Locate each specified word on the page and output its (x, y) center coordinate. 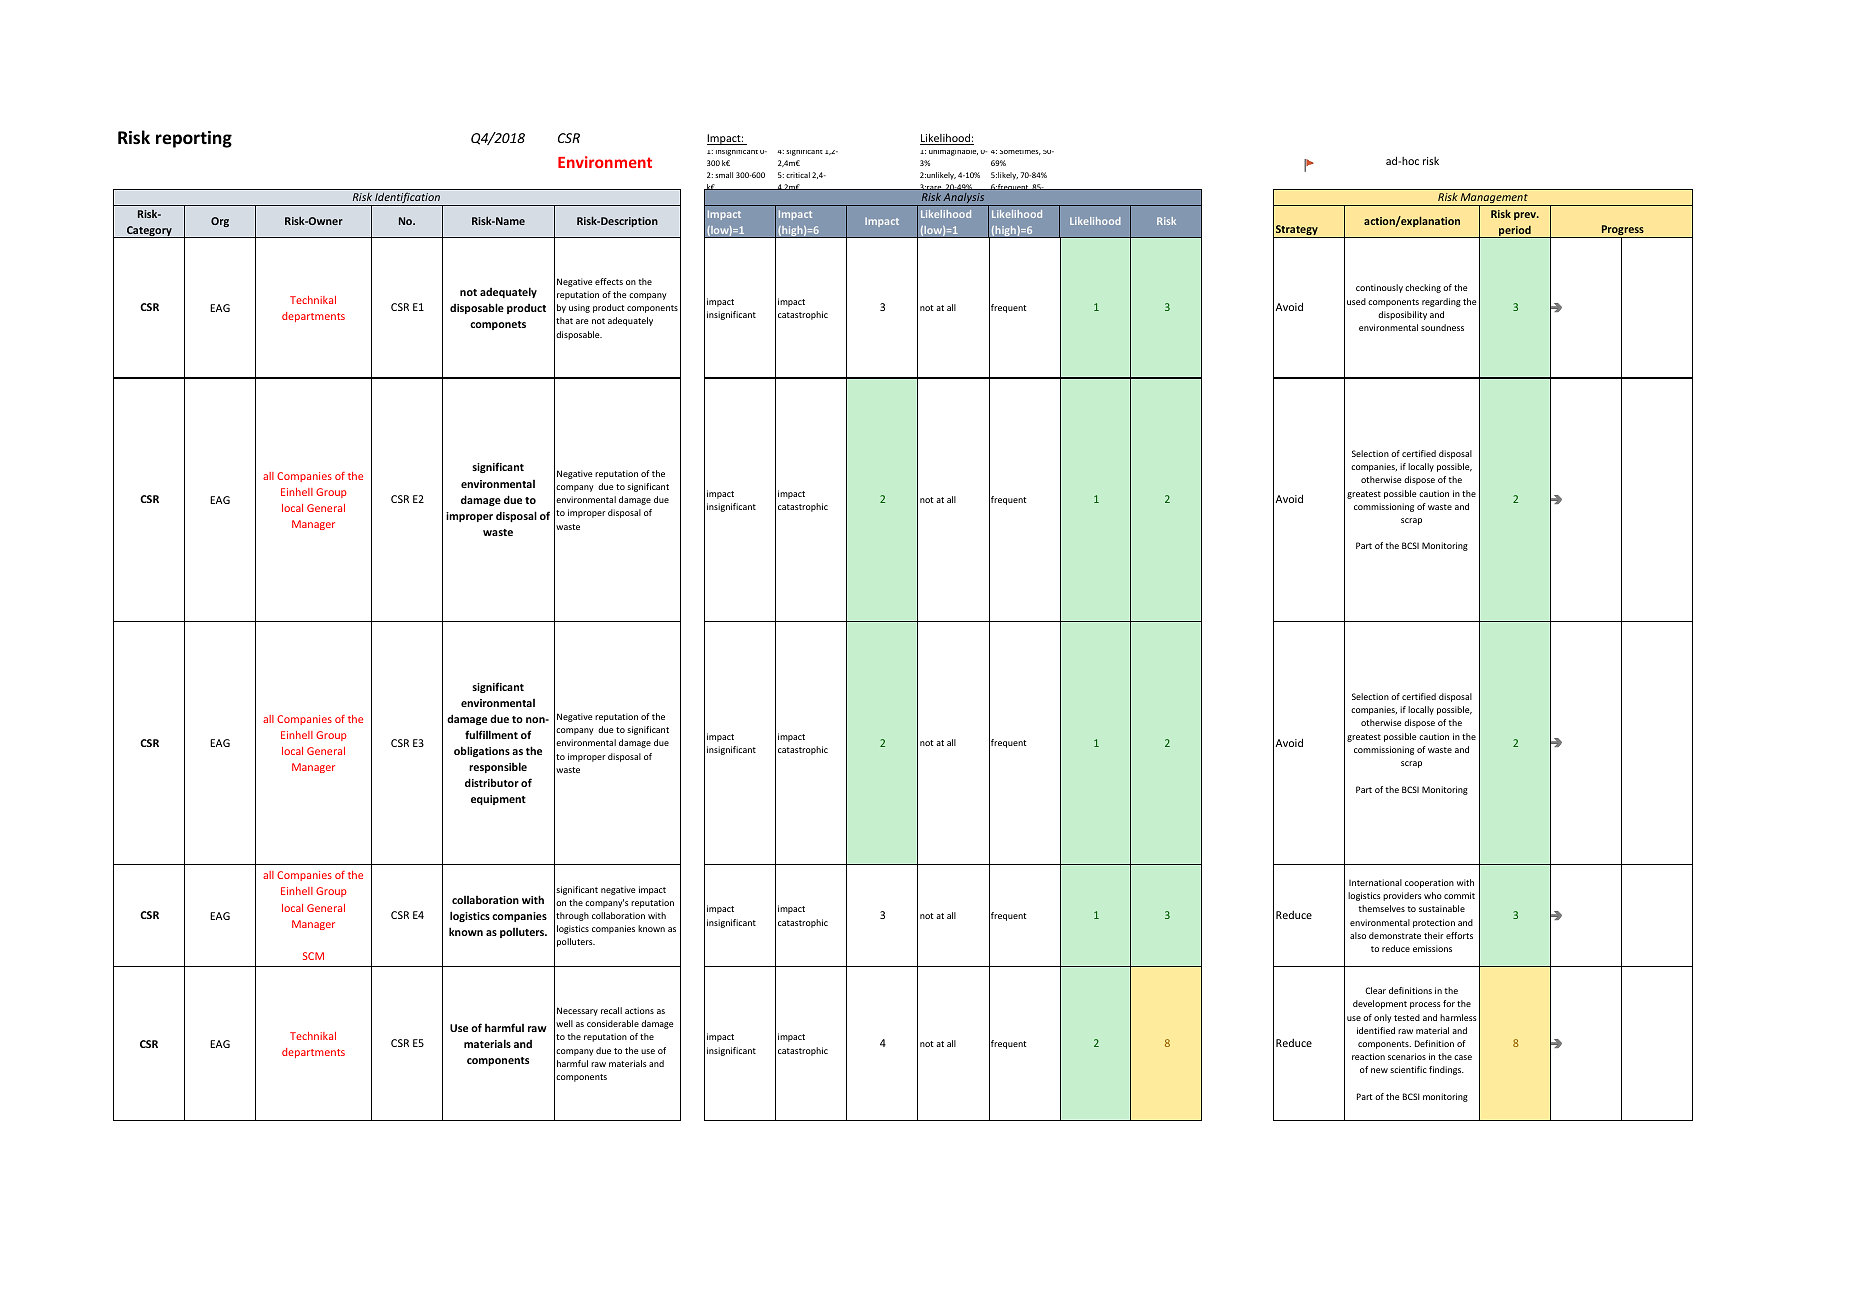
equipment (498, 800)
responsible (498, 767)
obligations (482, 751)
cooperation (1429, 883)
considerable (613, 1023)
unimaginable (953, 153)
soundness (1442, 327)
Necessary (577, 1011)
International (1375, 882)
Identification (407, 199)
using (579, 308)
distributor (492, 782)
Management (1494, 200)
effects (609, 281)
